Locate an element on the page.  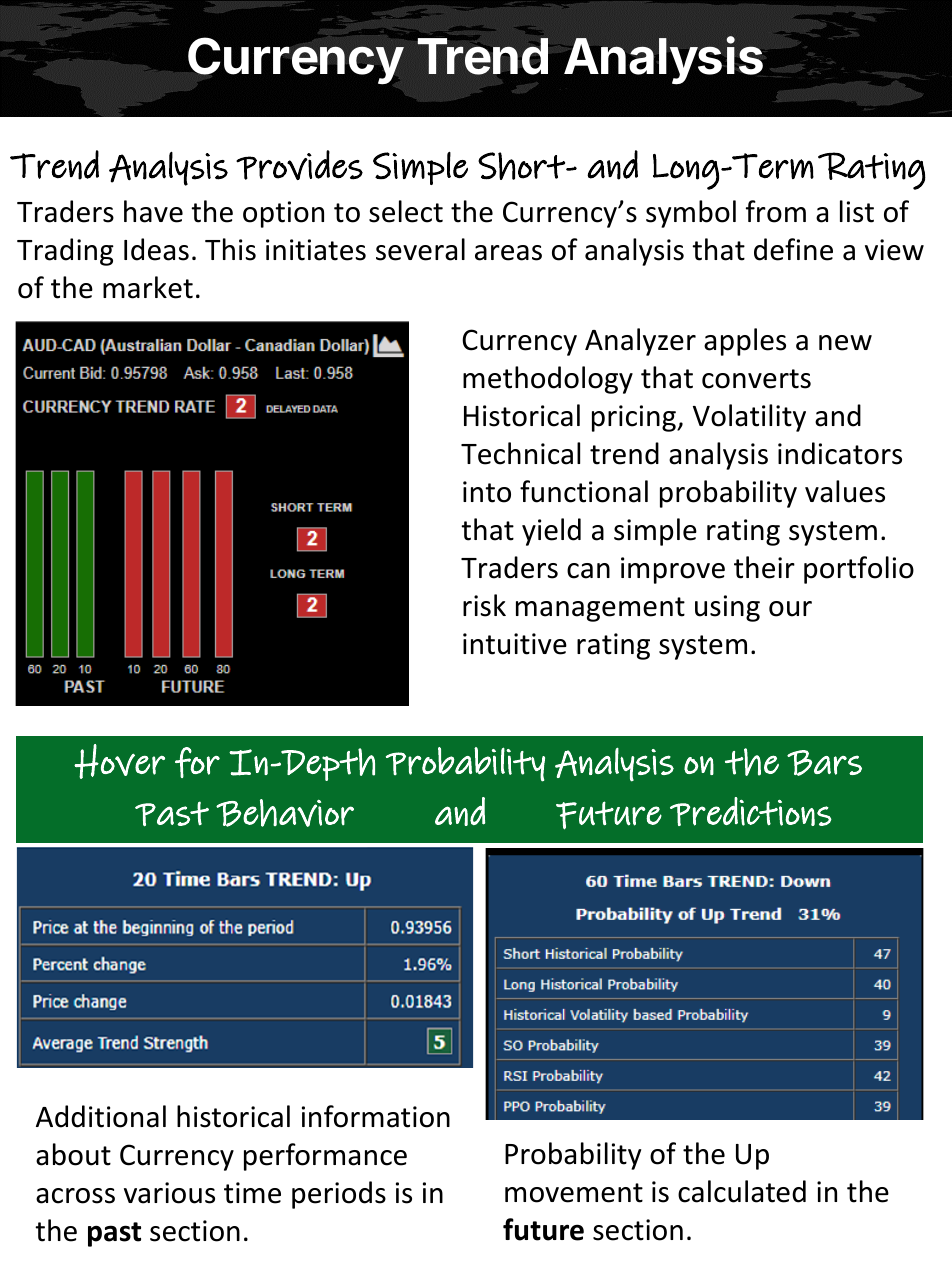
various is located at coordinates (169, 1193).
